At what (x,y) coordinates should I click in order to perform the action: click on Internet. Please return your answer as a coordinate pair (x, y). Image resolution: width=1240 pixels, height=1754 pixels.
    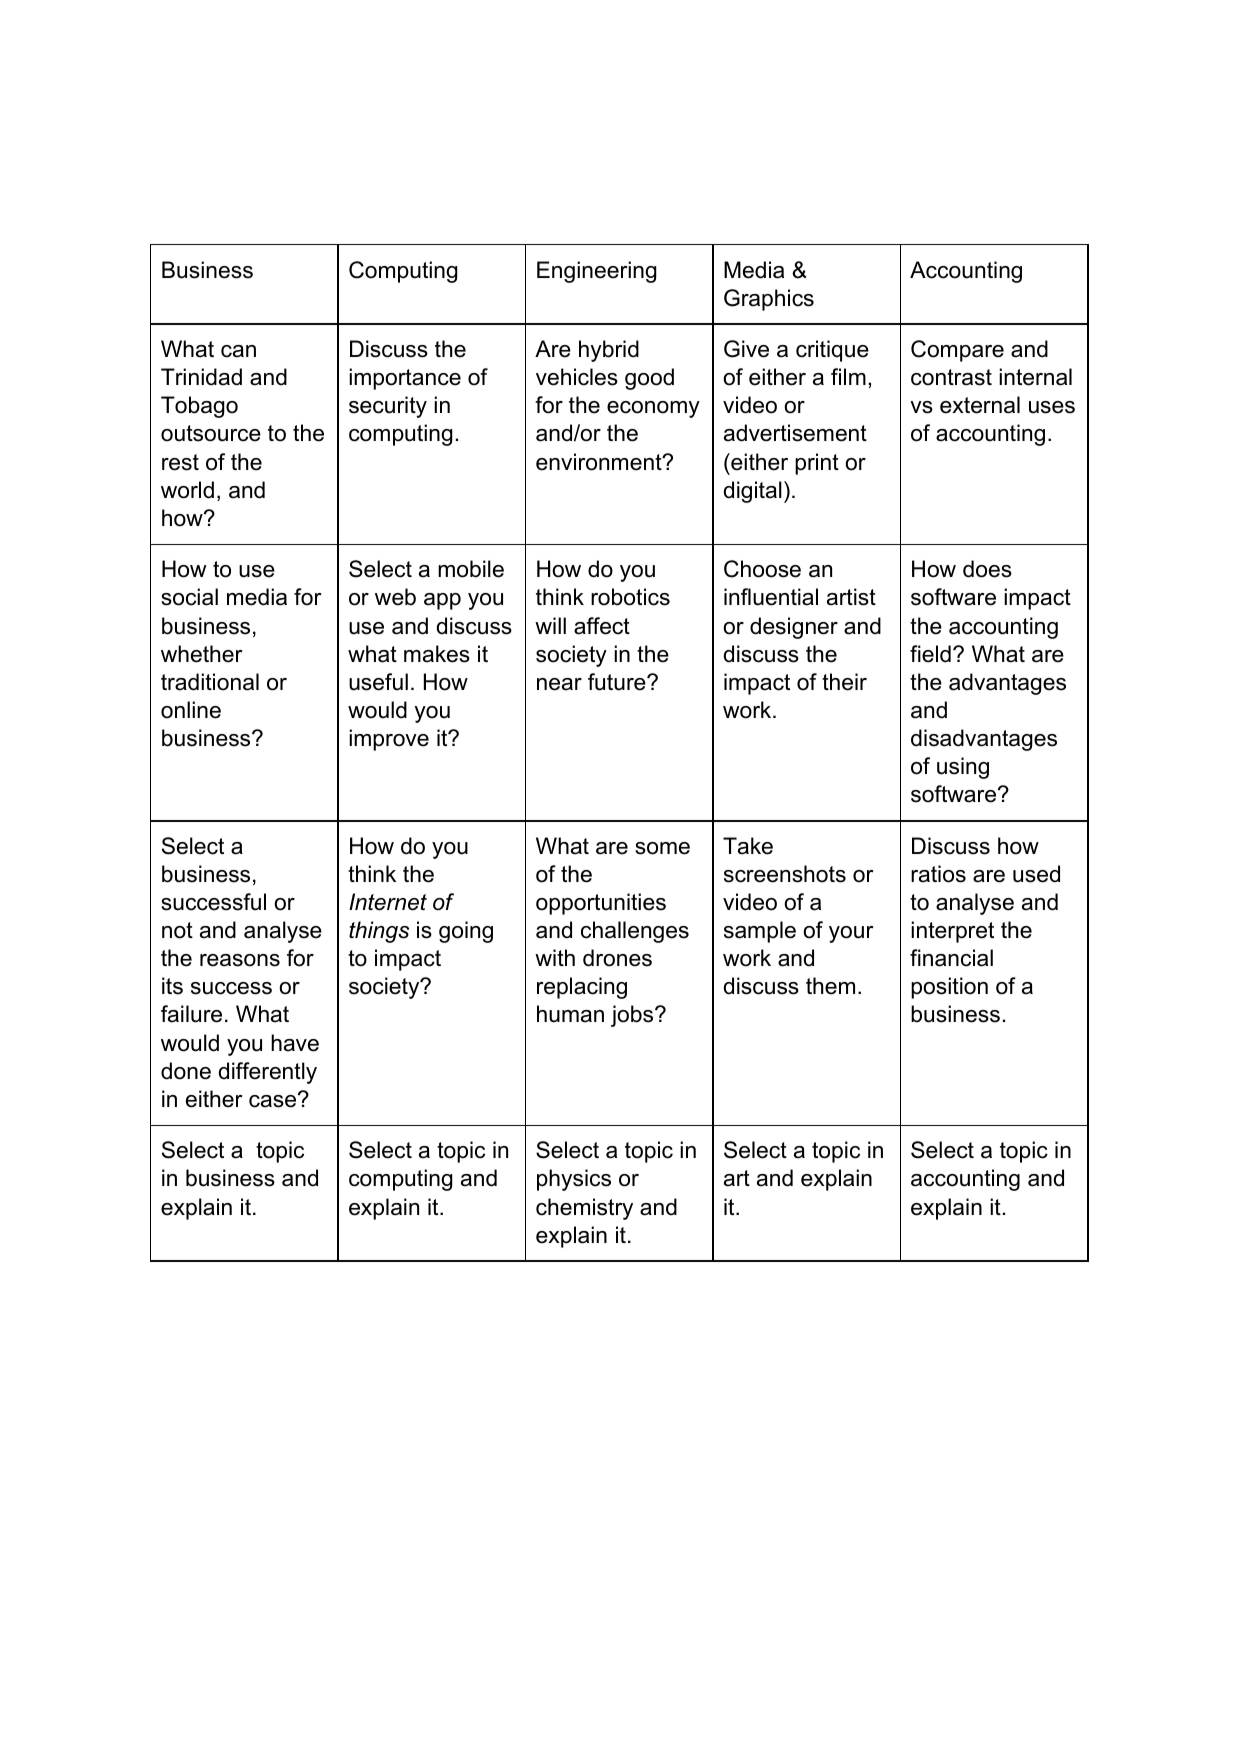
    Looking at the image, I should click on (388, 902).
